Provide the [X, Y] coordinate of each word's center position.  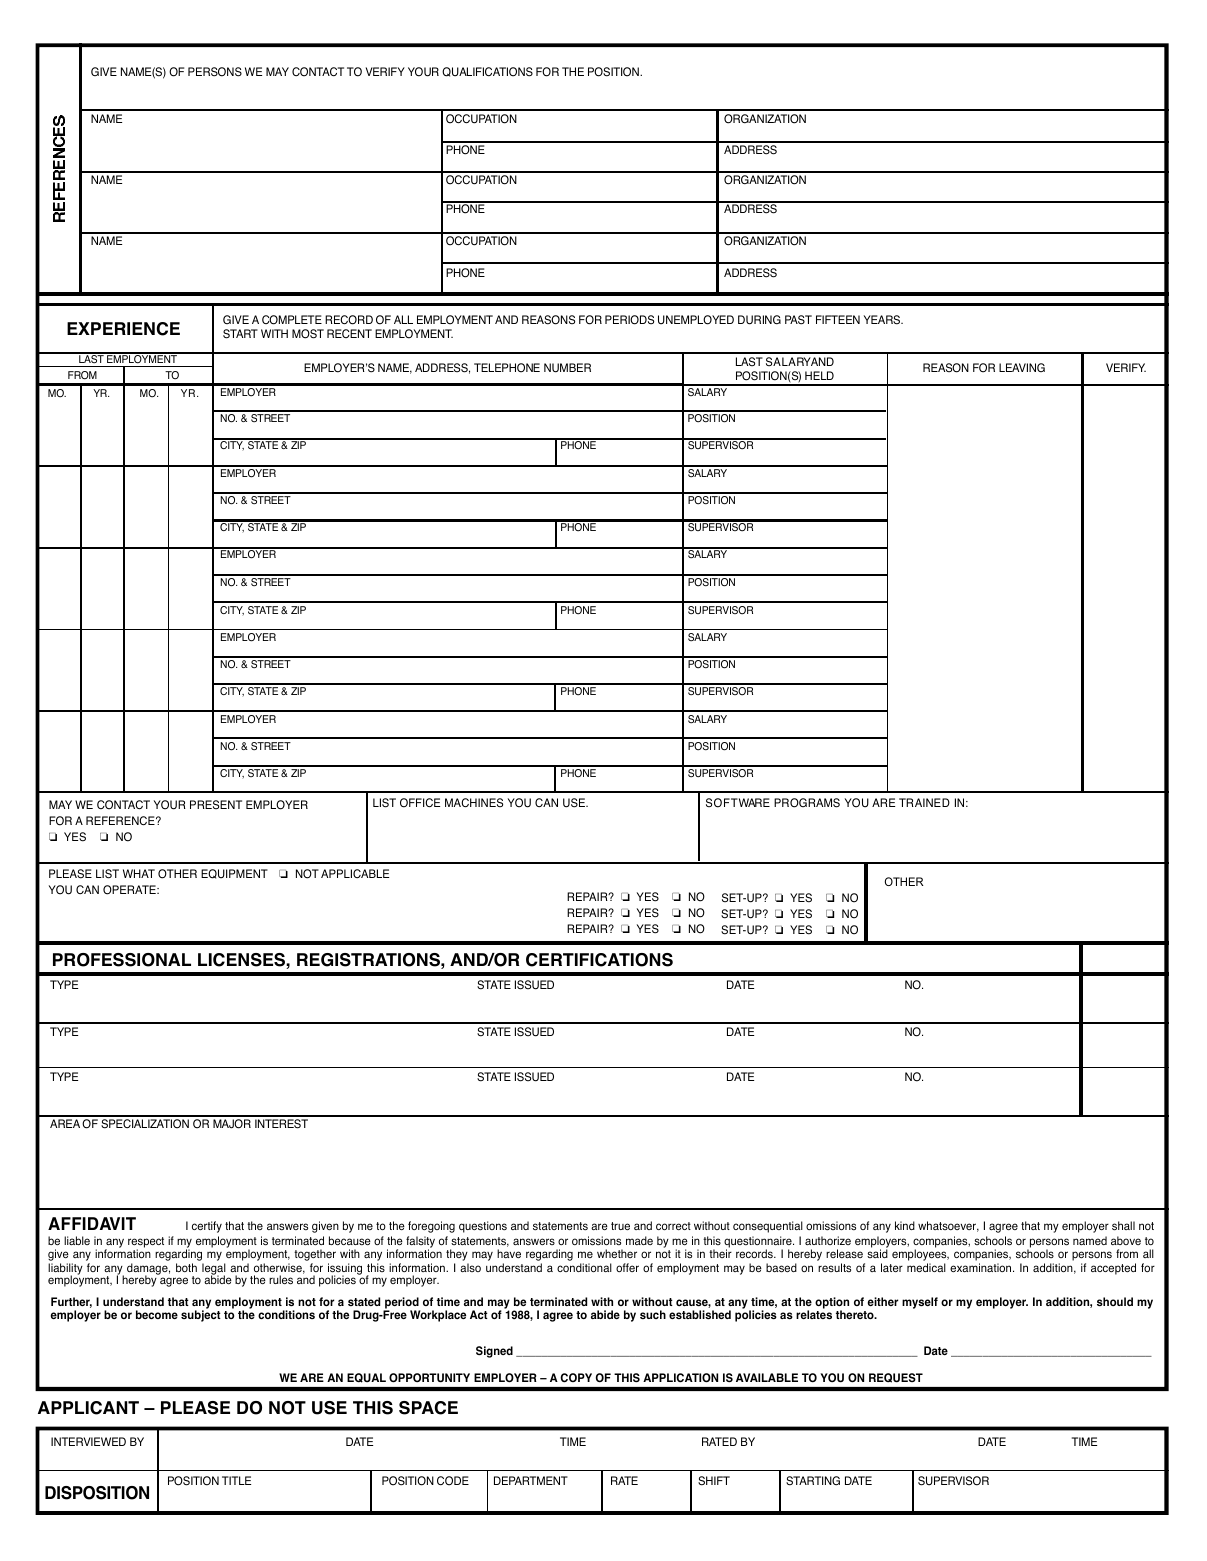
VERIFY [385, 71]
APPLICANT [88, 1408]
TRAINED [924, 802]
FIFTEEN [838, 319]
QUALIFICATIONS [487, 72]
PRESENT [216, 804]
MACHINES [474, 802]
